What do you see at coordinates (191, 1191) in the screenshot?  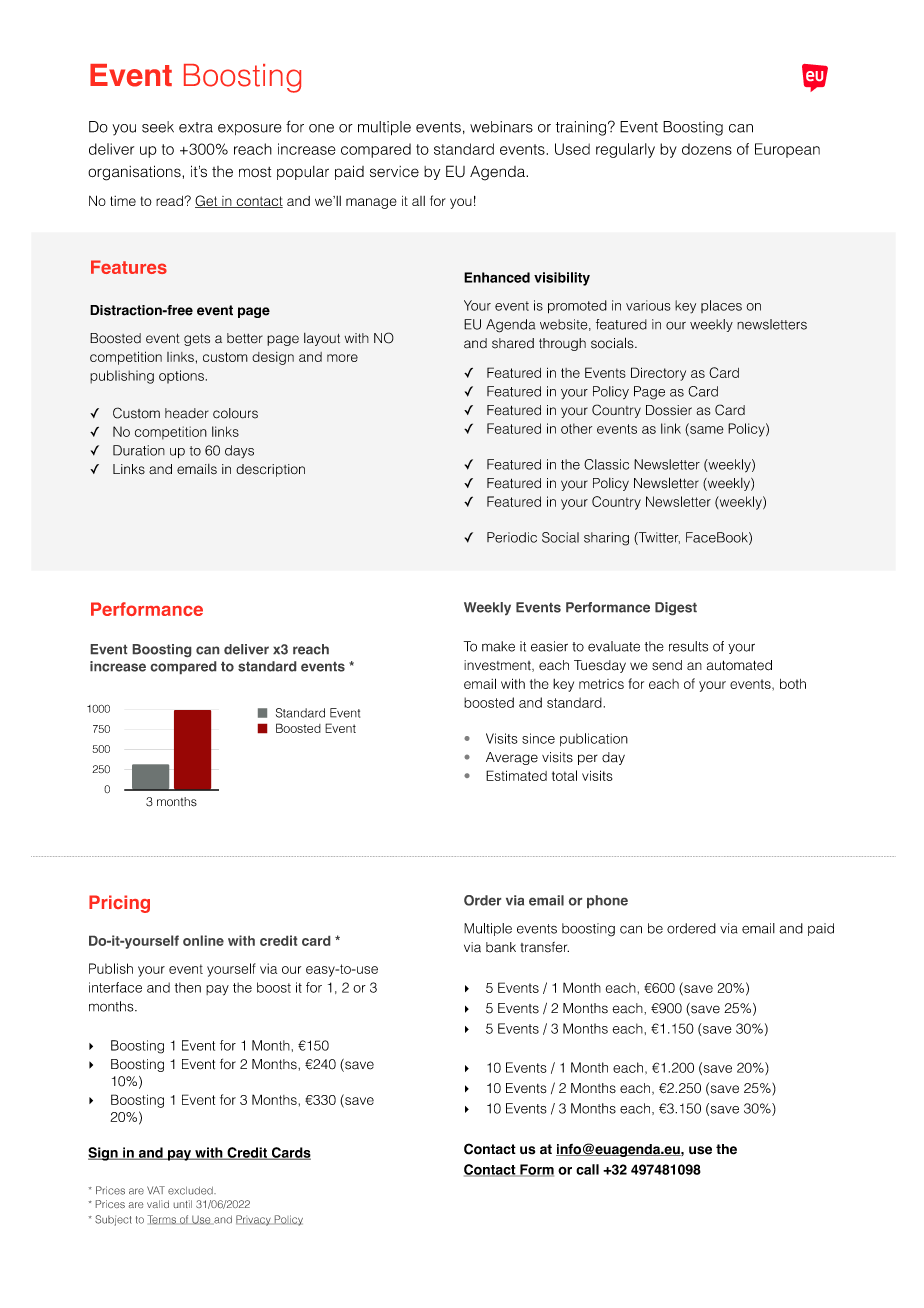 I see `excluded` at bounding box center [191, 1191].
